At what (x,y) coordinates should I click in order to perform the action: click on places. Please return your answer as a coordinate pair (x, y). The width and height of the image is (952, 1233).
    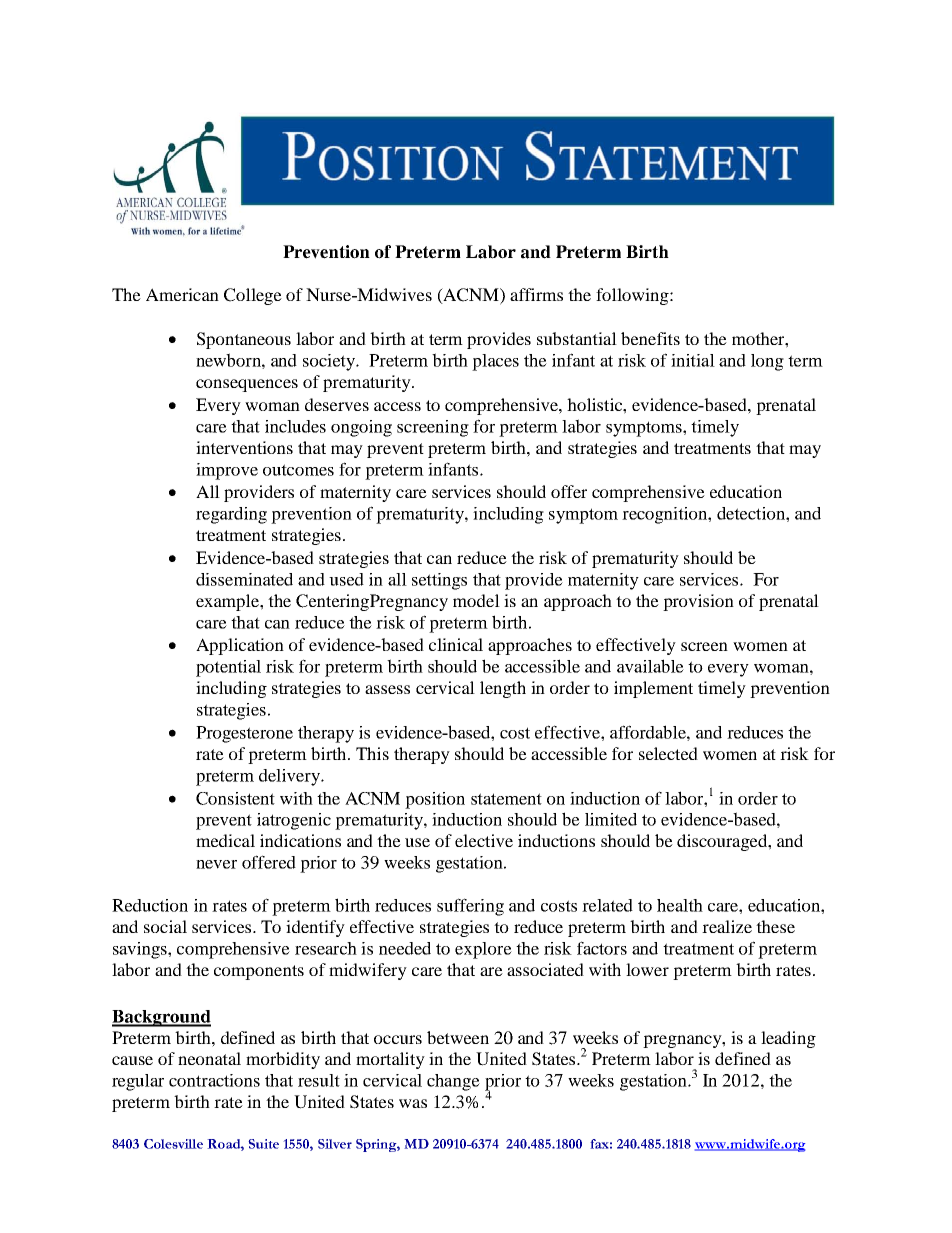
    Looking at the image, I should click on (495, 362).
